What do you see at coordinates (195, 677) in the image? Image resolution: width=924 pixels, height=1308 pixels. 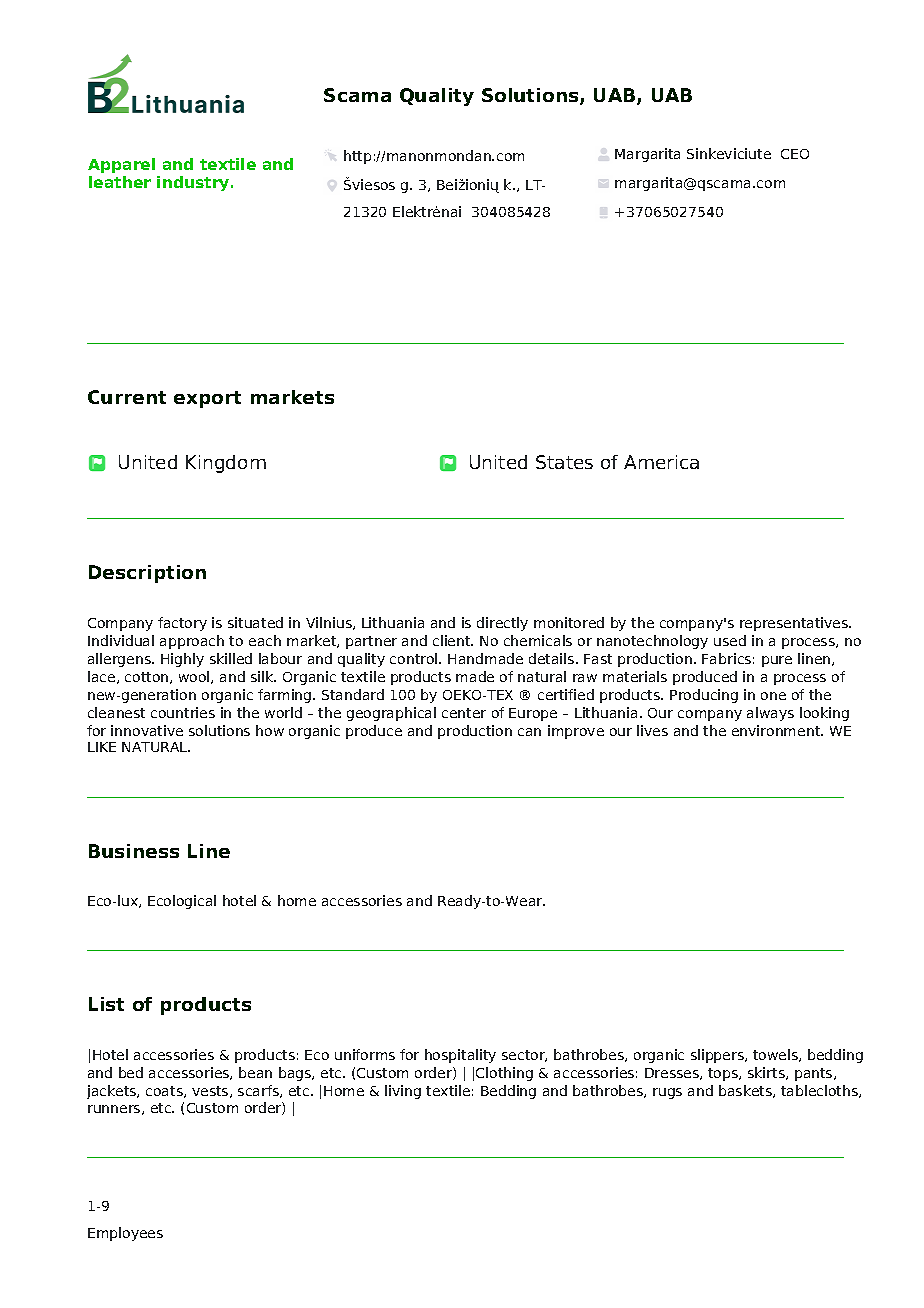 I see `wool` at bounding box center [195, 677].
